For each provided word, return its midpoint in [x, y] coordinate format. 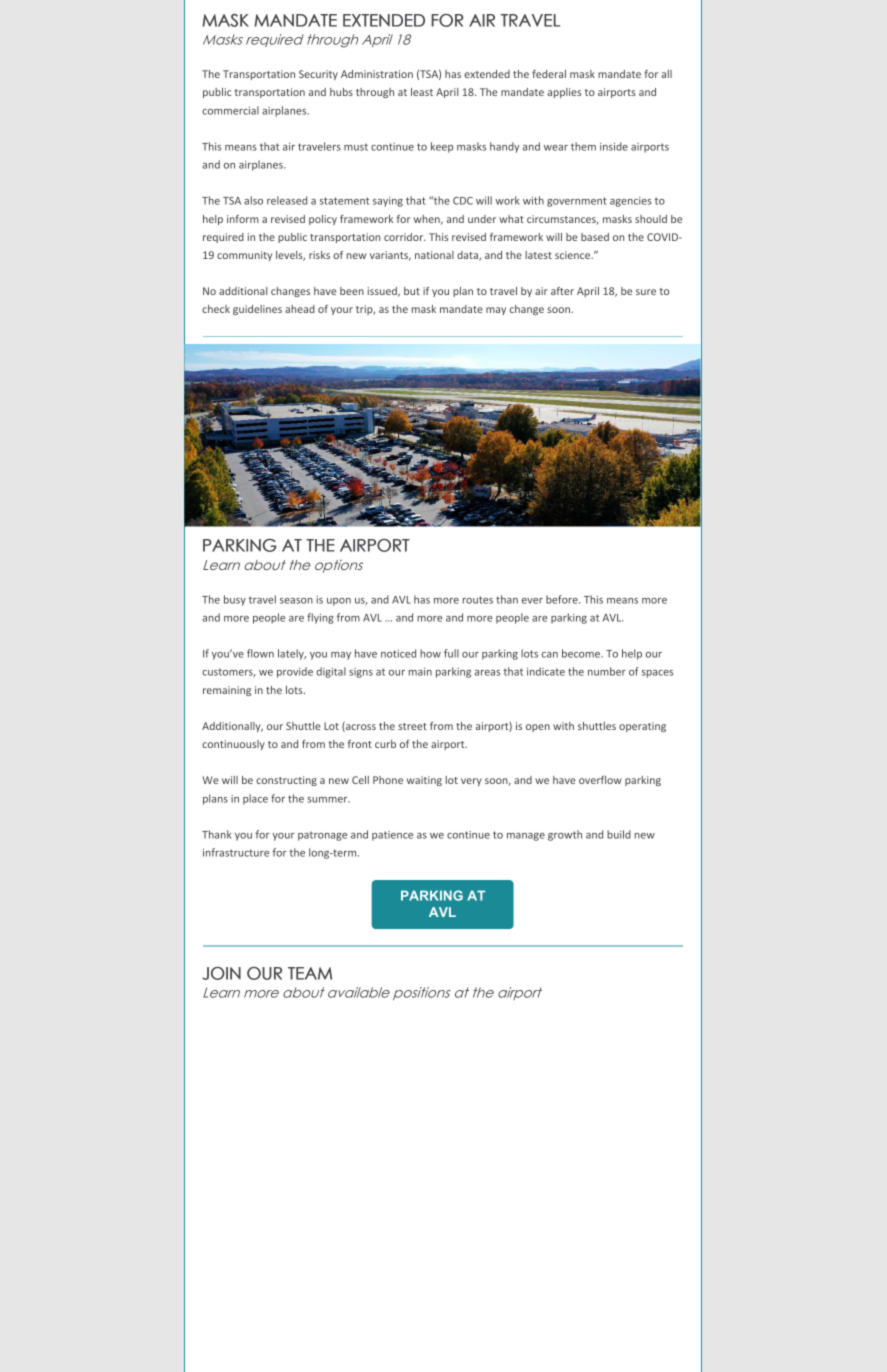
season [296, 601]
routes [478, 600]
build [619, 834]
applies [564, 93]
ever [532, 601]
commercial [230, 110]
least [422, 92]
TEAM [310, 973]
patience [392, 836]
